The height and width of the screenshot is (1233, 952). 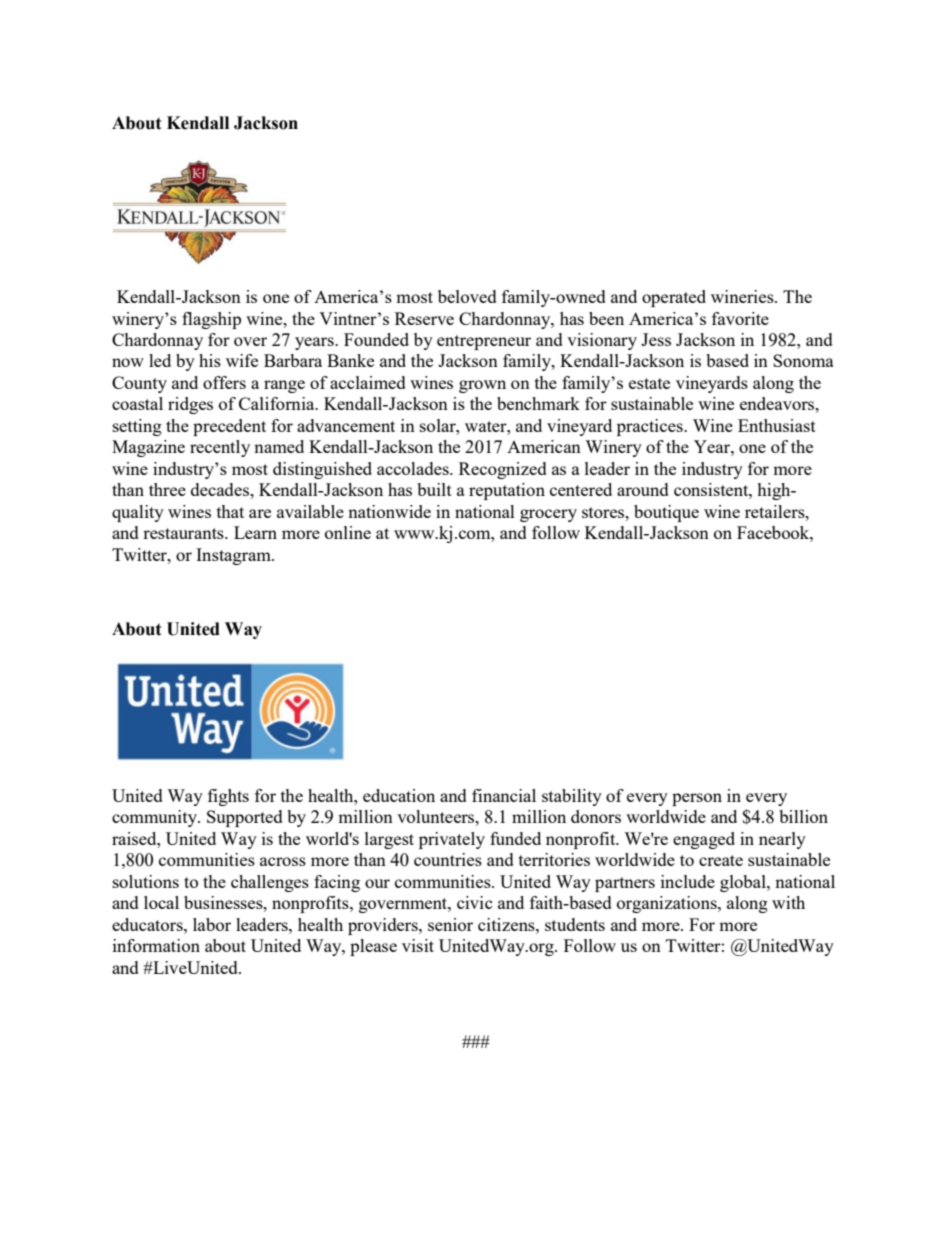 What do you see at coordinates (740, 318) in the screenshot?
I see `favorite` at bounding box center [740, 318].
